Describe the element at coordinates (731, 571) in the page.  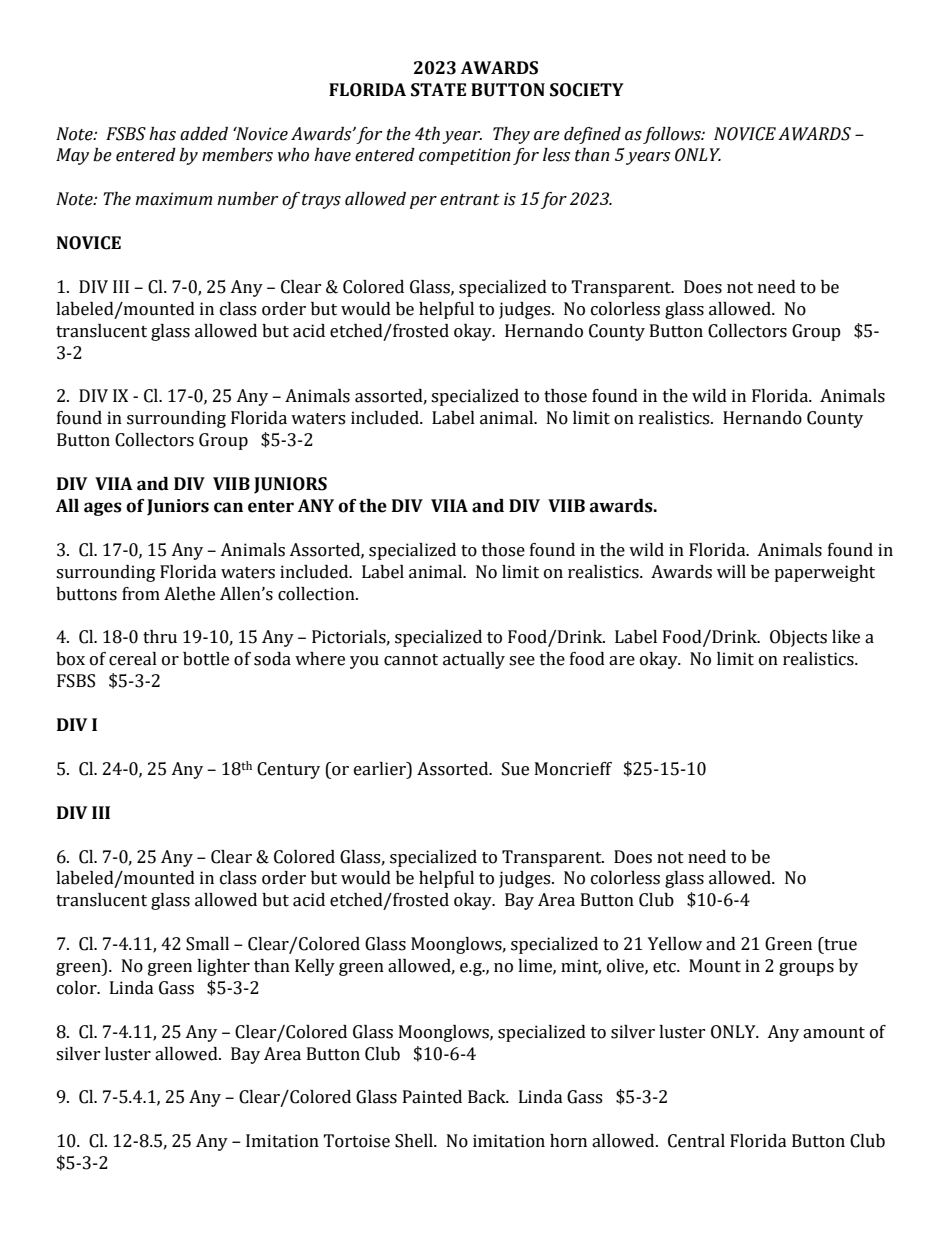
I see `will` at that location.
